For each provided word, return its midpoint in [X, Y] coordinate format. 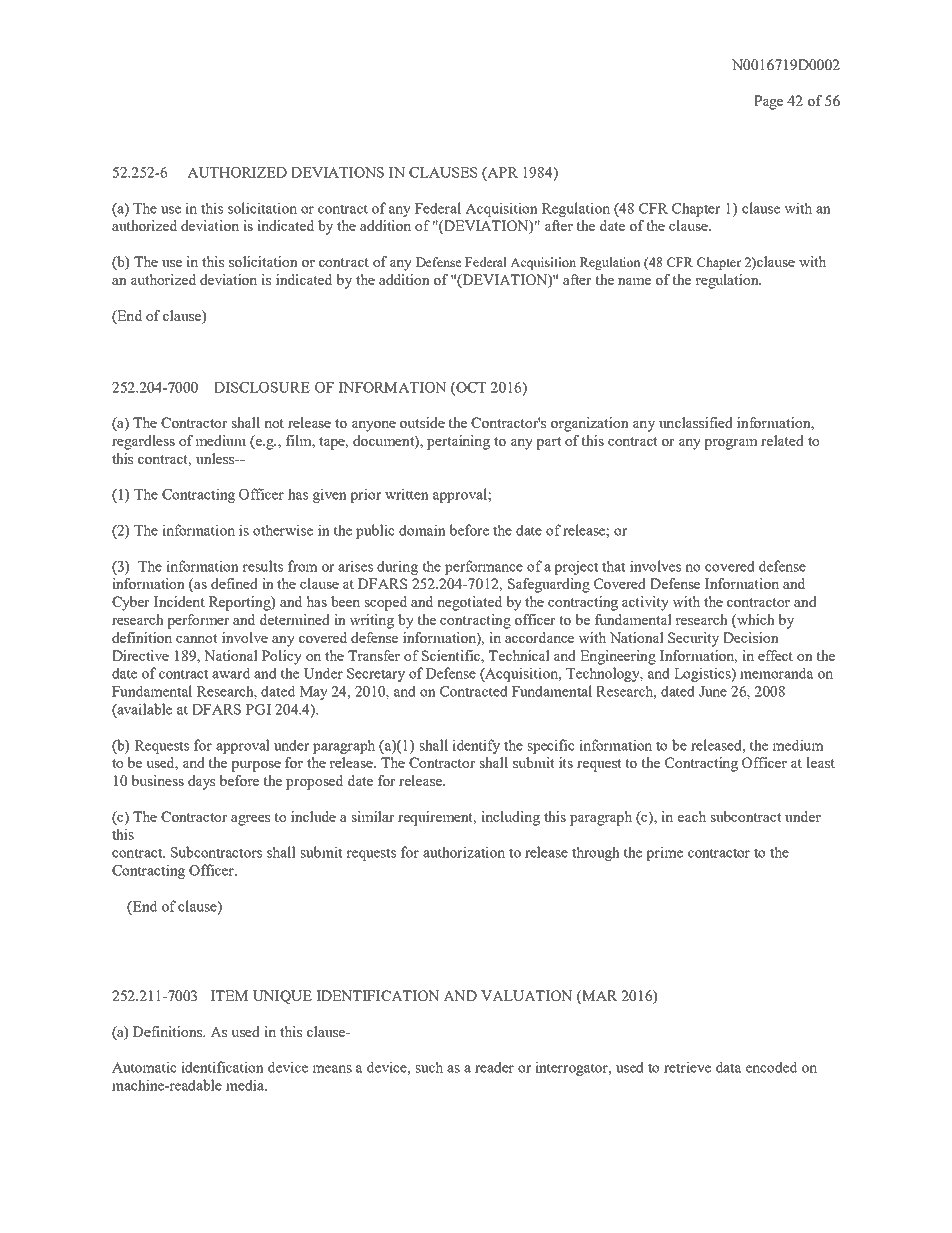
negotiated [469, 603]
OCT [470, 388]
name [634, 281]
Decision [751, 637]
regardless [143, 442]
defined [234, 583]
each [692, 816]
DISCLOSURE [262, 387]
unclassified [696, 422]
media [246, 1085]
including [510, 818]
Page [768, 102]
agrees [250, 820]
